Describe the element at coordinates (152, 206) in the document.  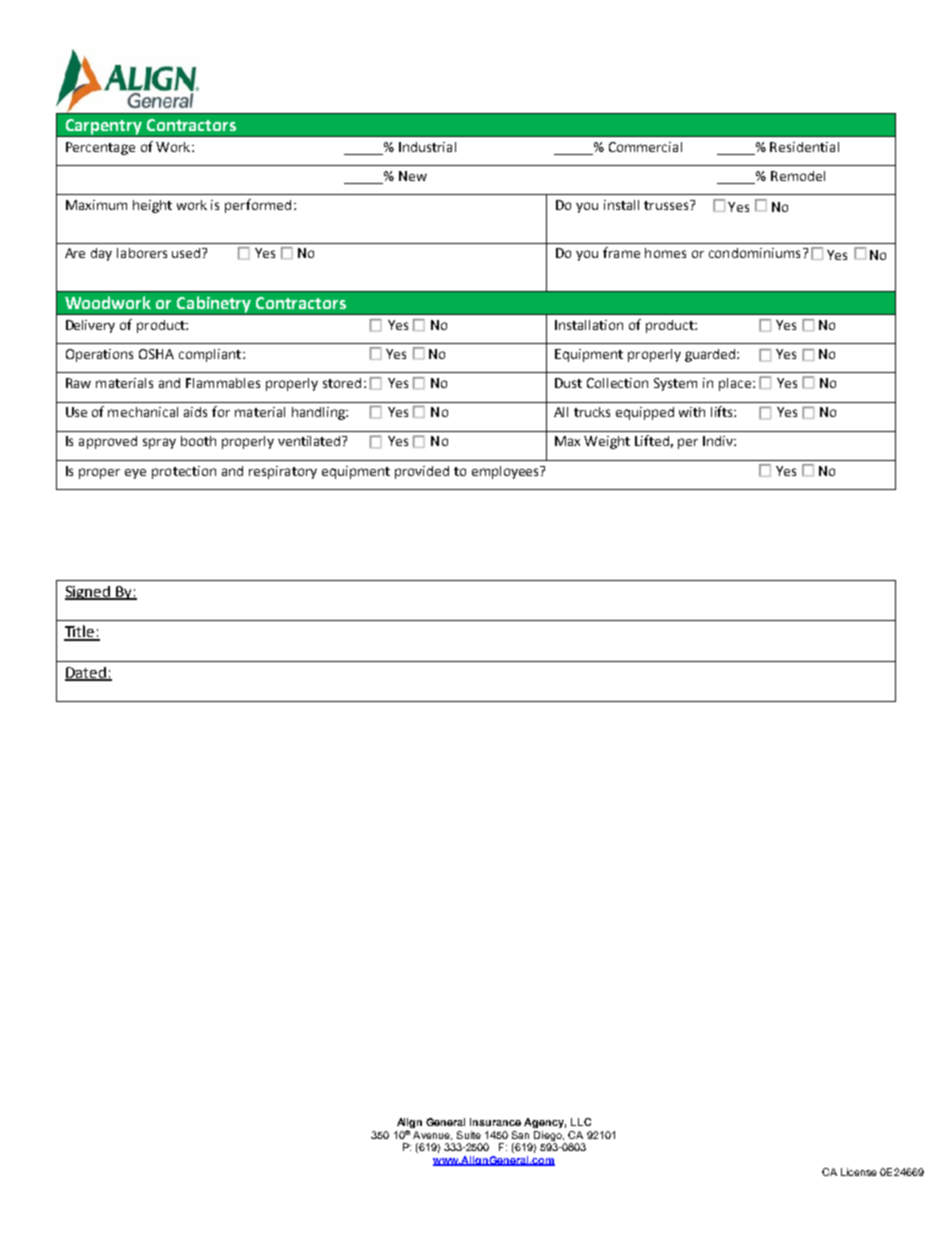
I see `height` at that location.
